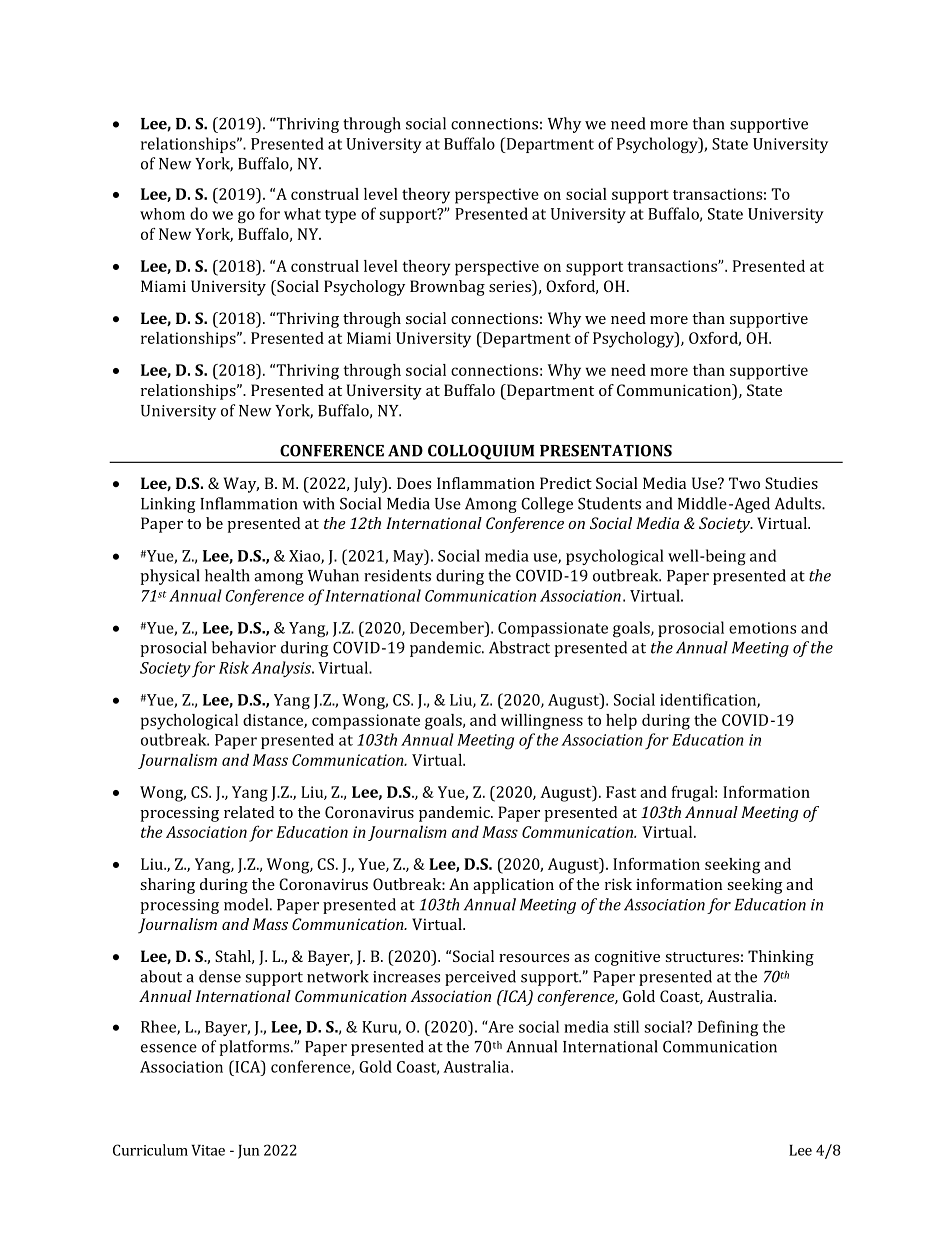 This document has height=1233, width=952. What do you see at coordinates (480, 978) in the document?
I see `perceived` at bounding box center [480, 978].
